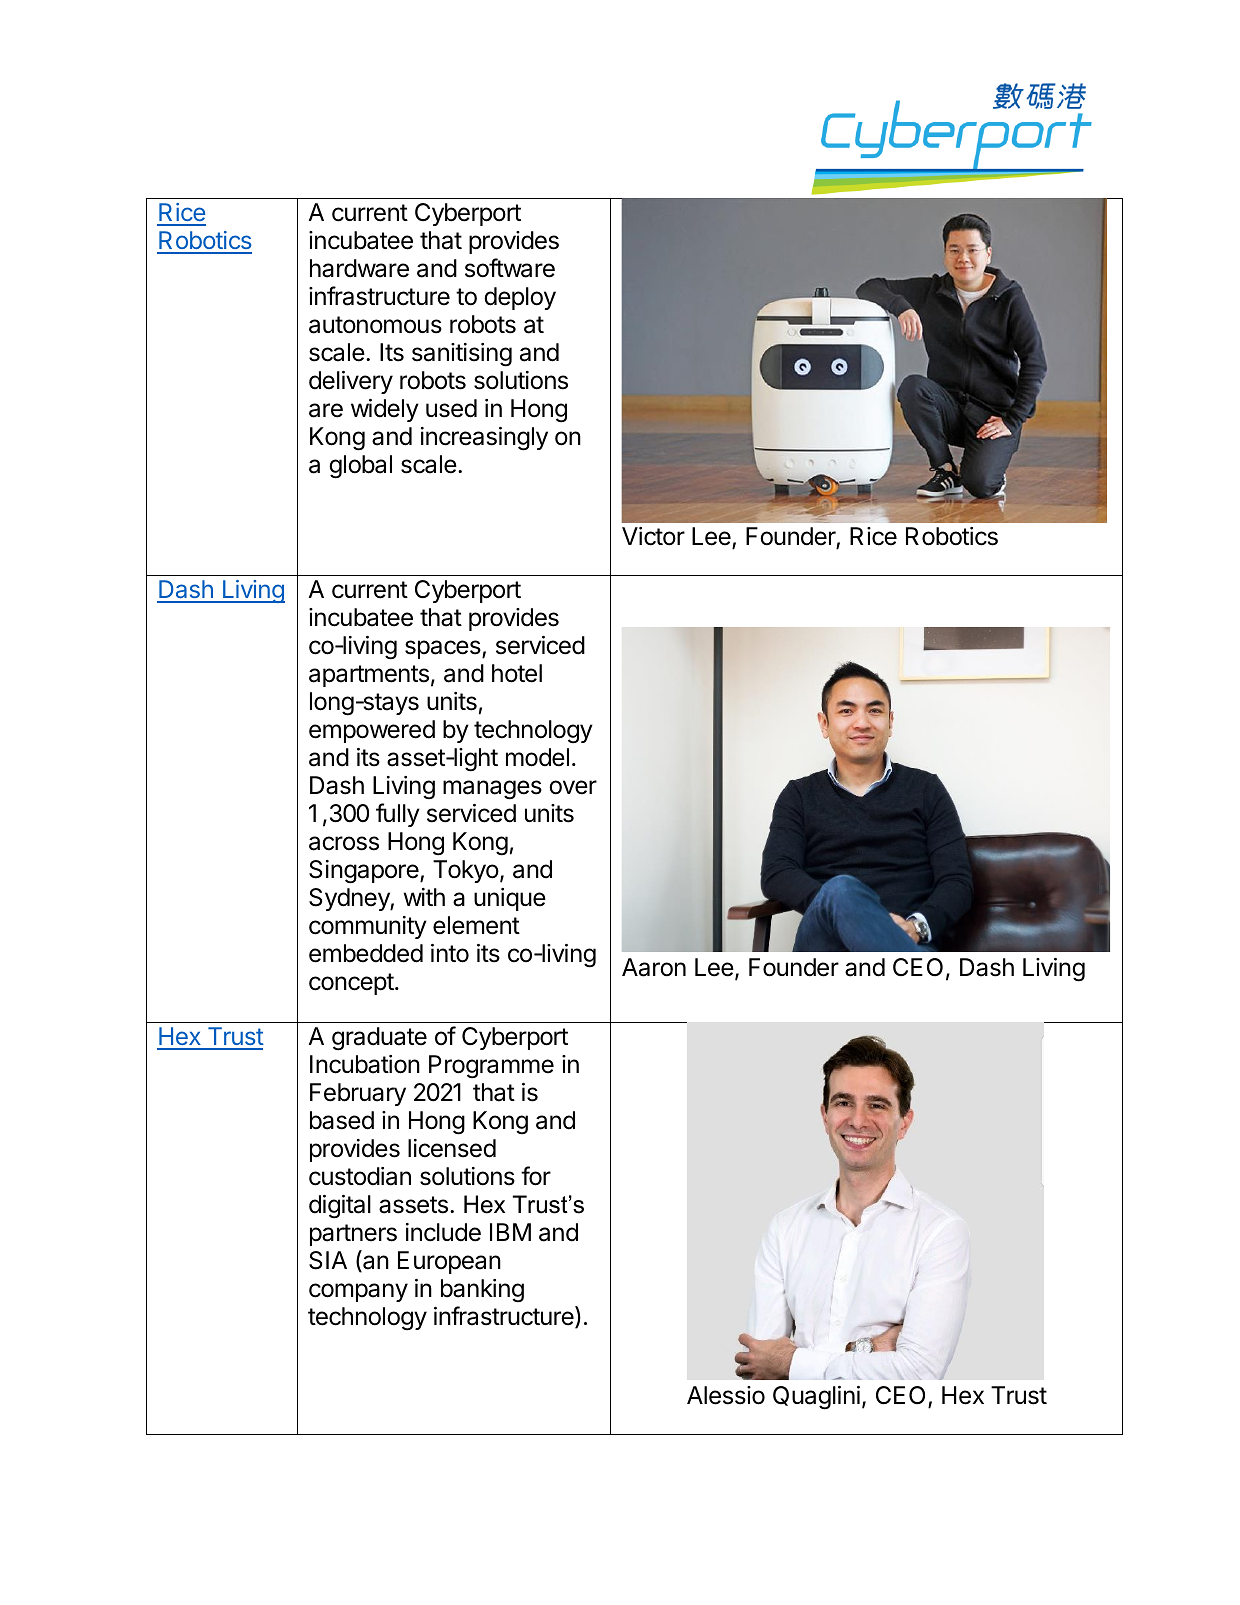 The image size is (1240, 1605). What do you see at coordinates (653, 536) in the page?
I see `Victor` at bounding box center [653, 536].
